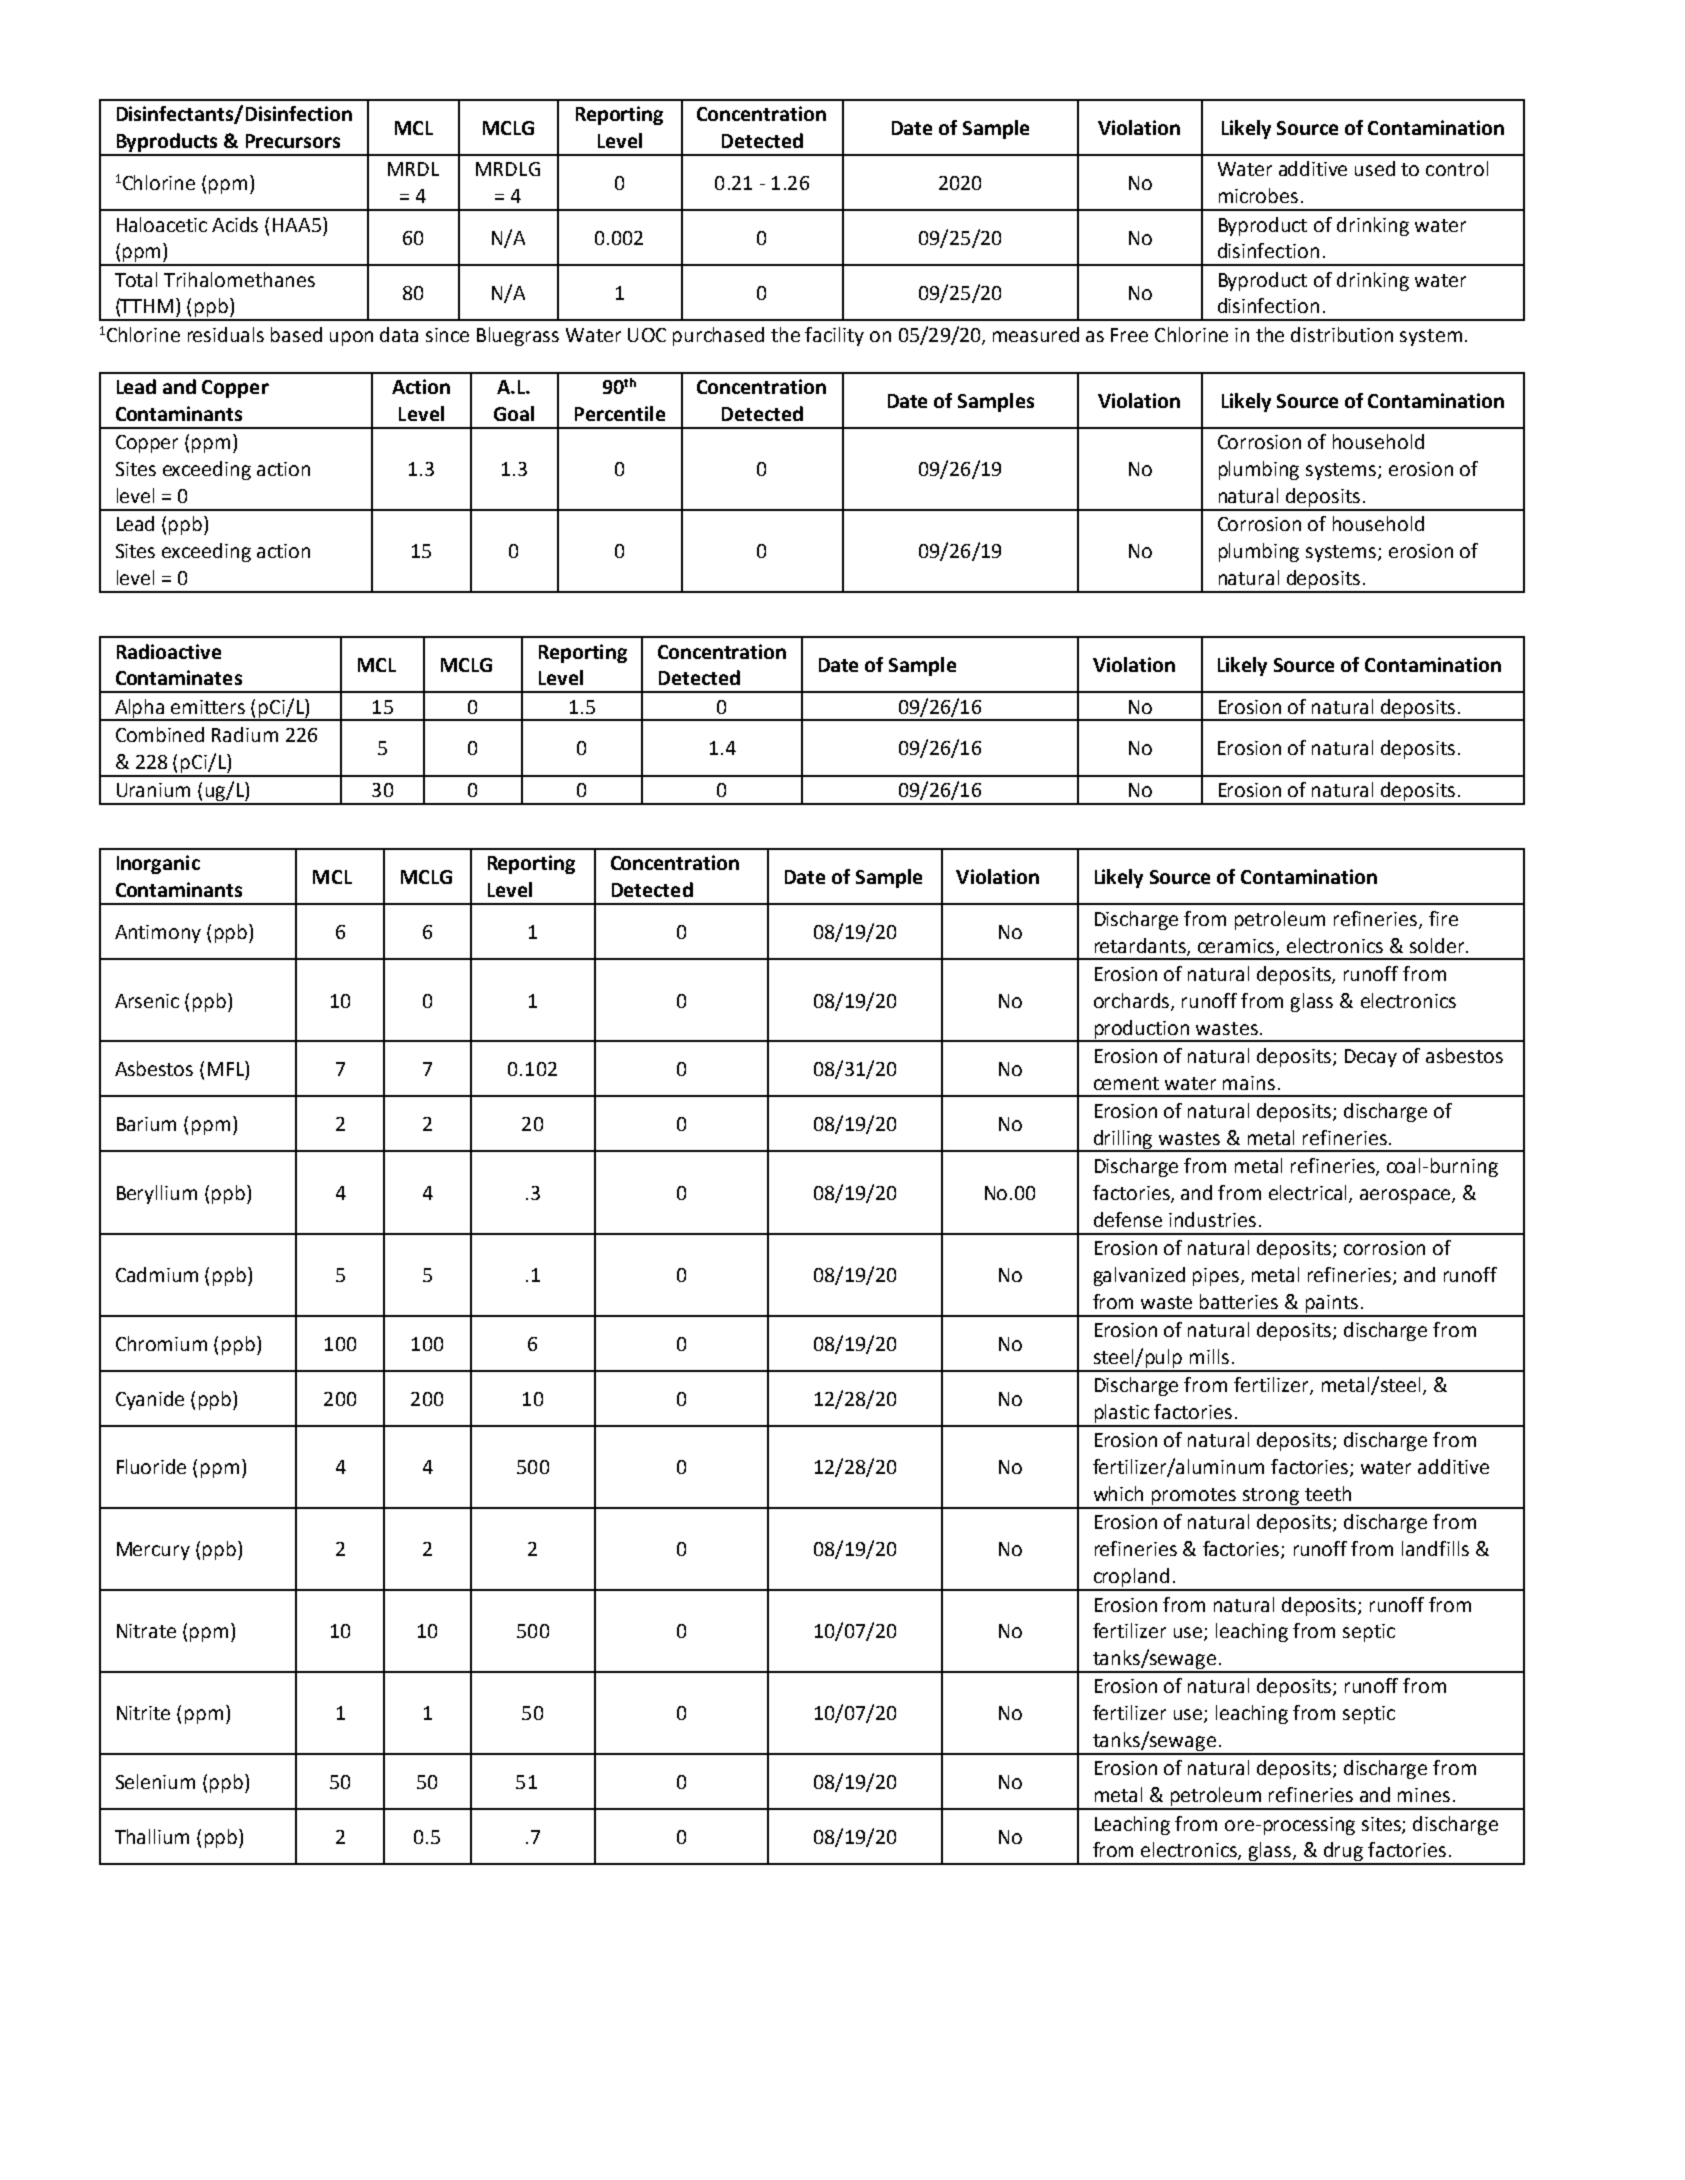 The width and height of the document is (1685, 2180). I want to click on microbes, so click(1258, 195).
